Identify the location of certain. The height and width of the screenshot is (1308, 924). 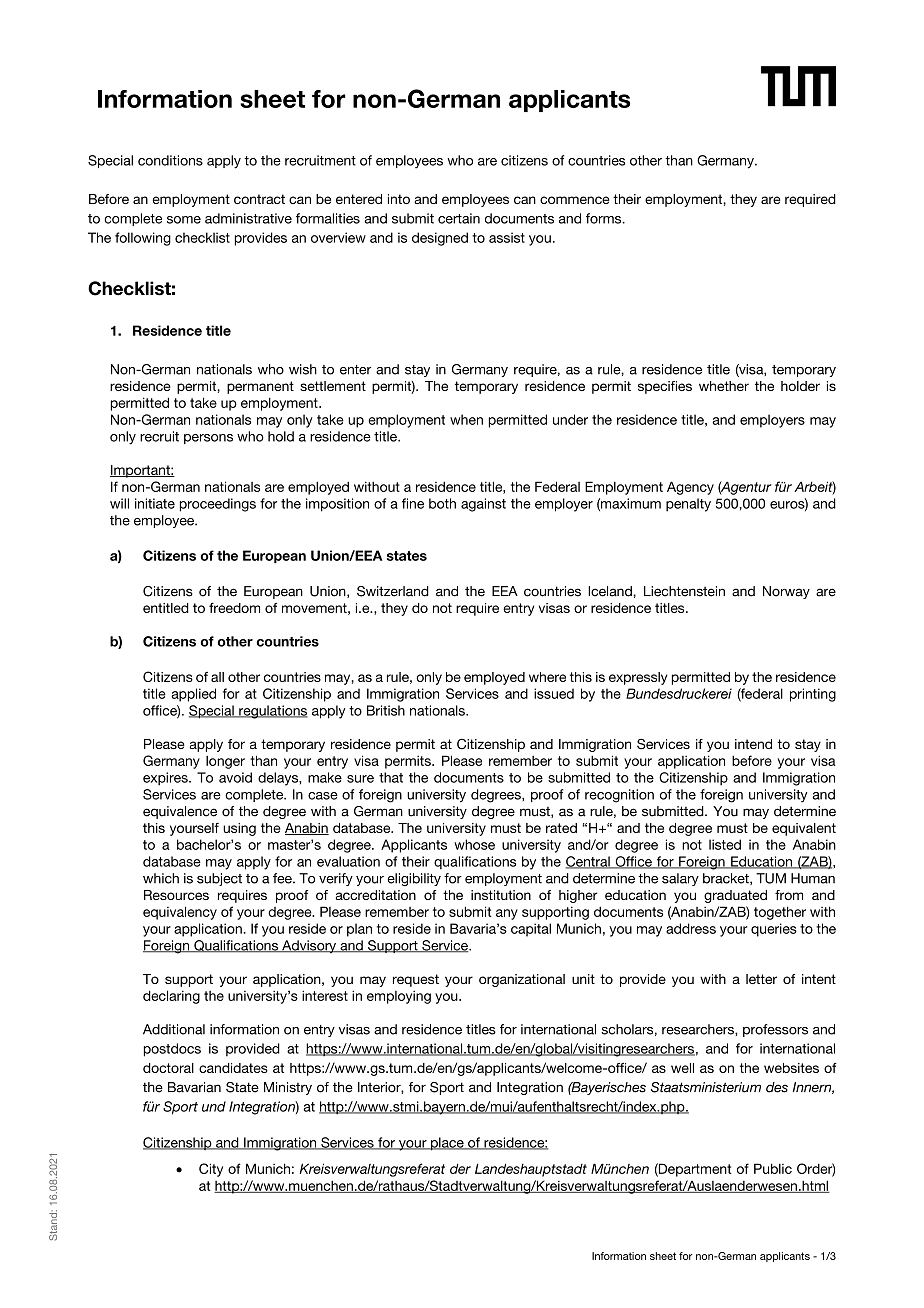
(459, 218).
